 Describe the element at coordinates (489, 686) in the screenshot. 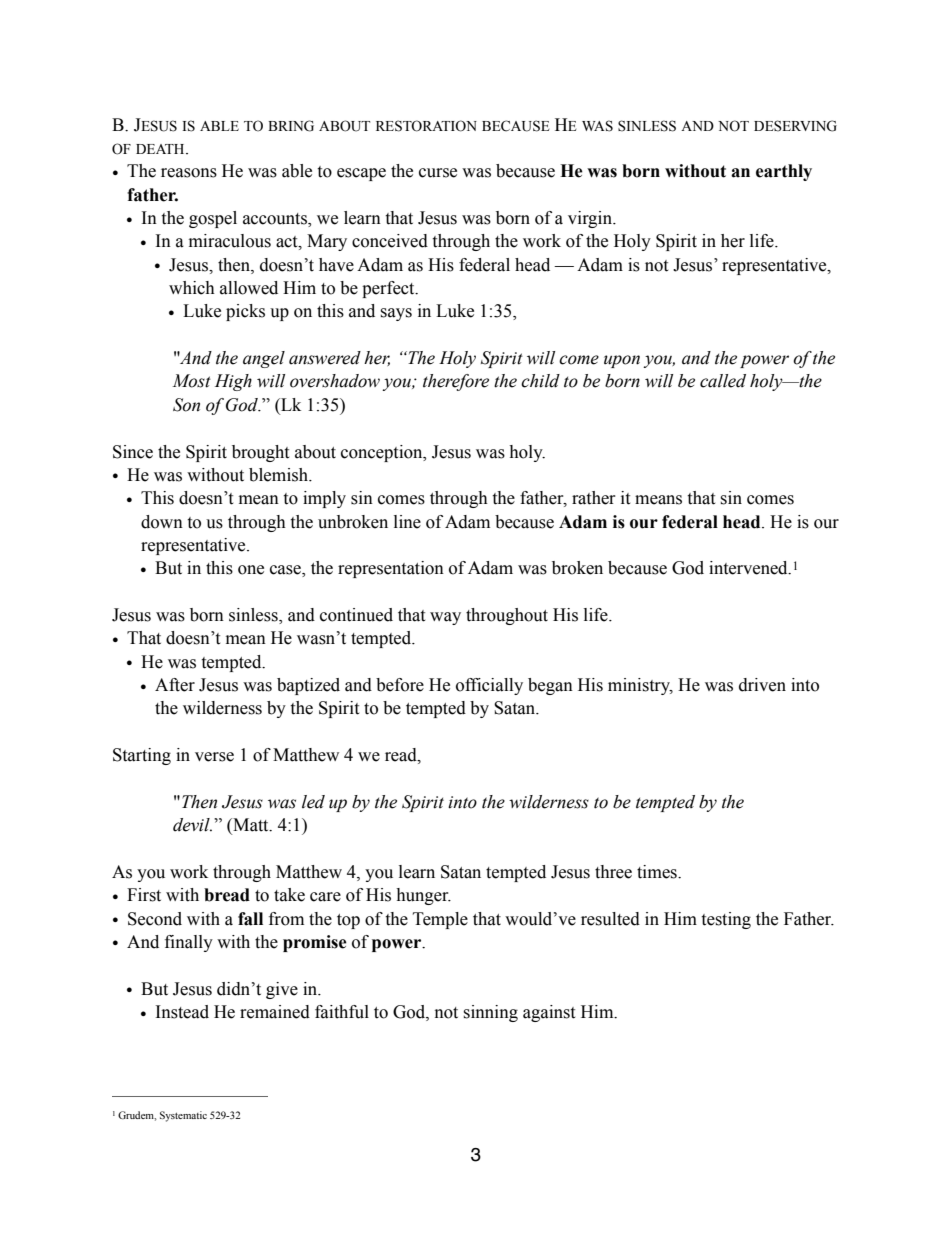

I see `officially` at that location.
